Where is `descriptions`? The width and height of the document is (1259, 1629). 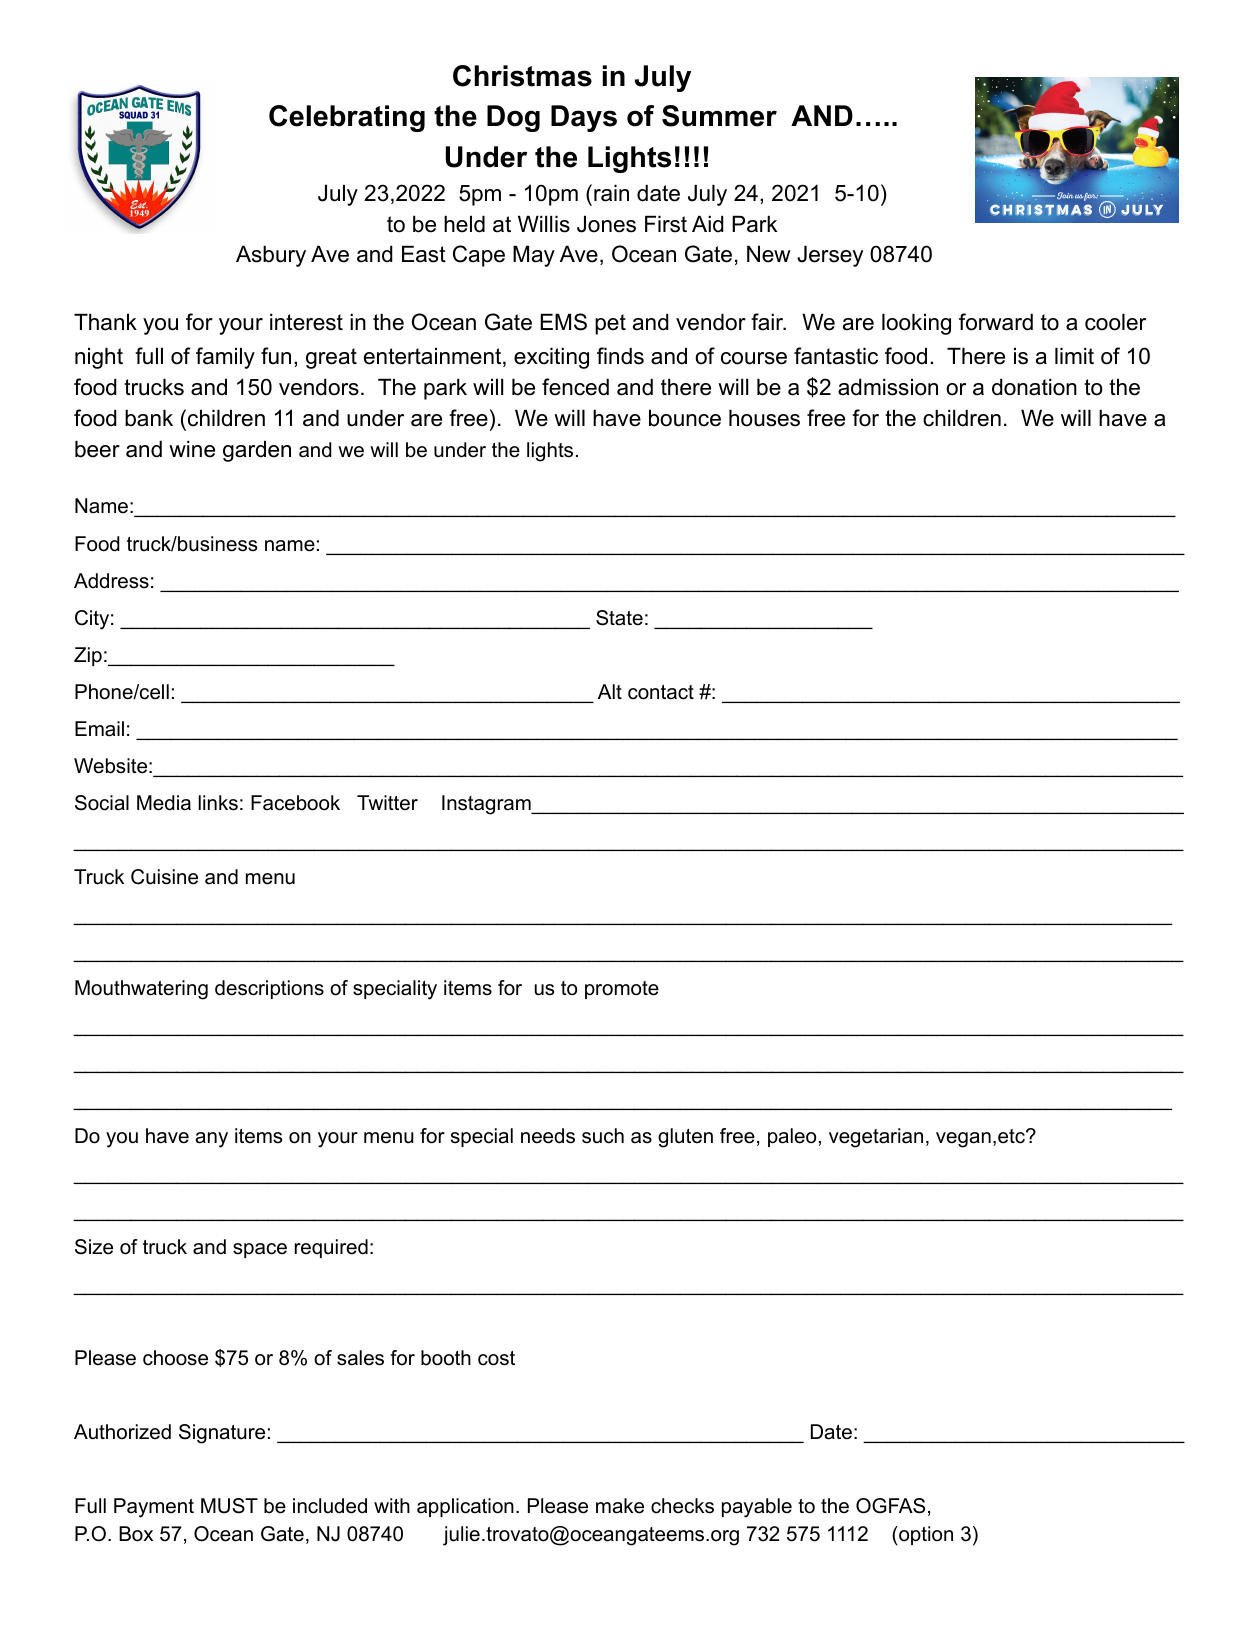 descriptions is located at coordinates (269, 989).
